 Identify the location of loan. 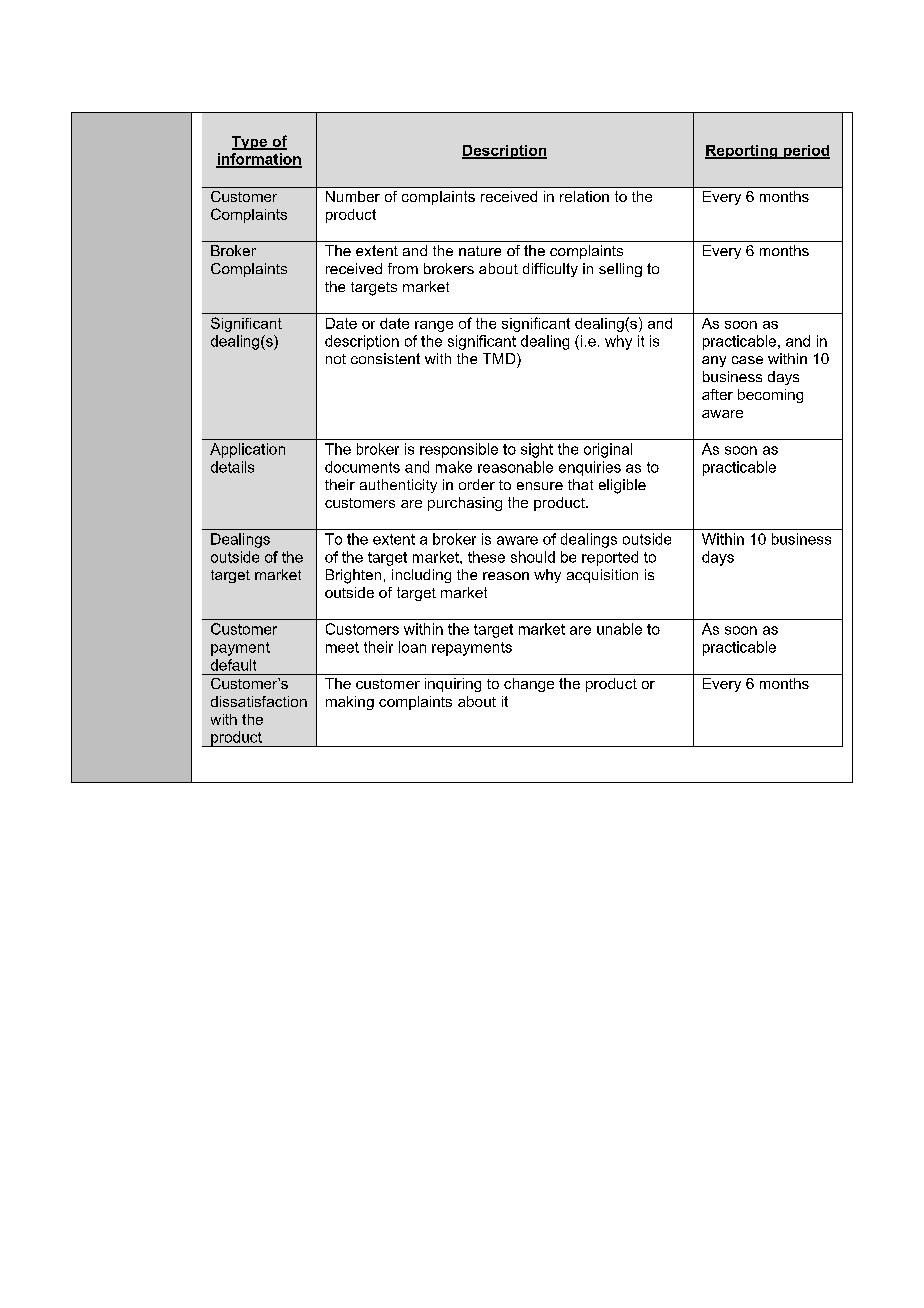
(412, 647).
